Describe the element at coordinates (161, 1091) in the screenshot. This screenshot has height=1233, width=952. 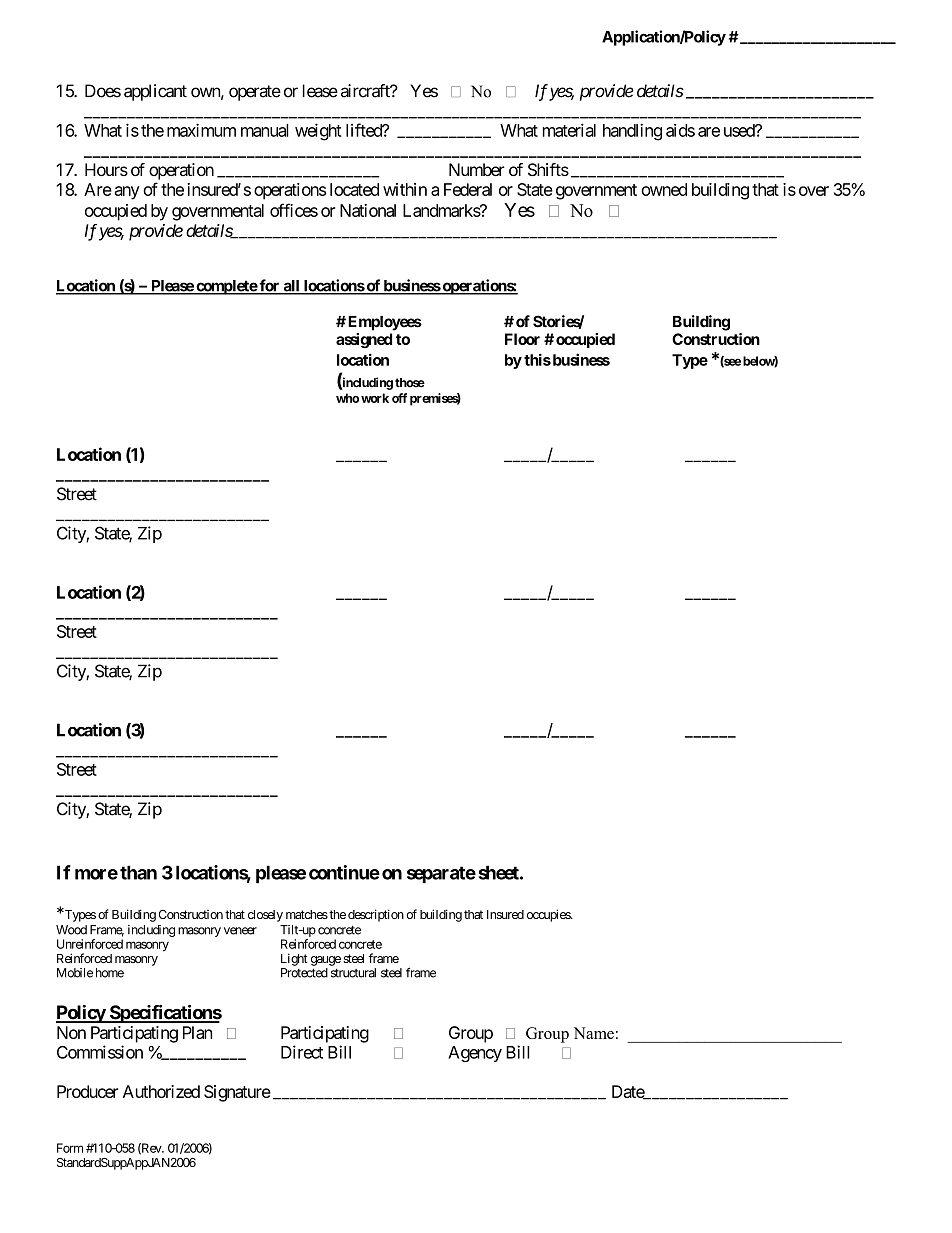
I see `Authorized` at that location.
